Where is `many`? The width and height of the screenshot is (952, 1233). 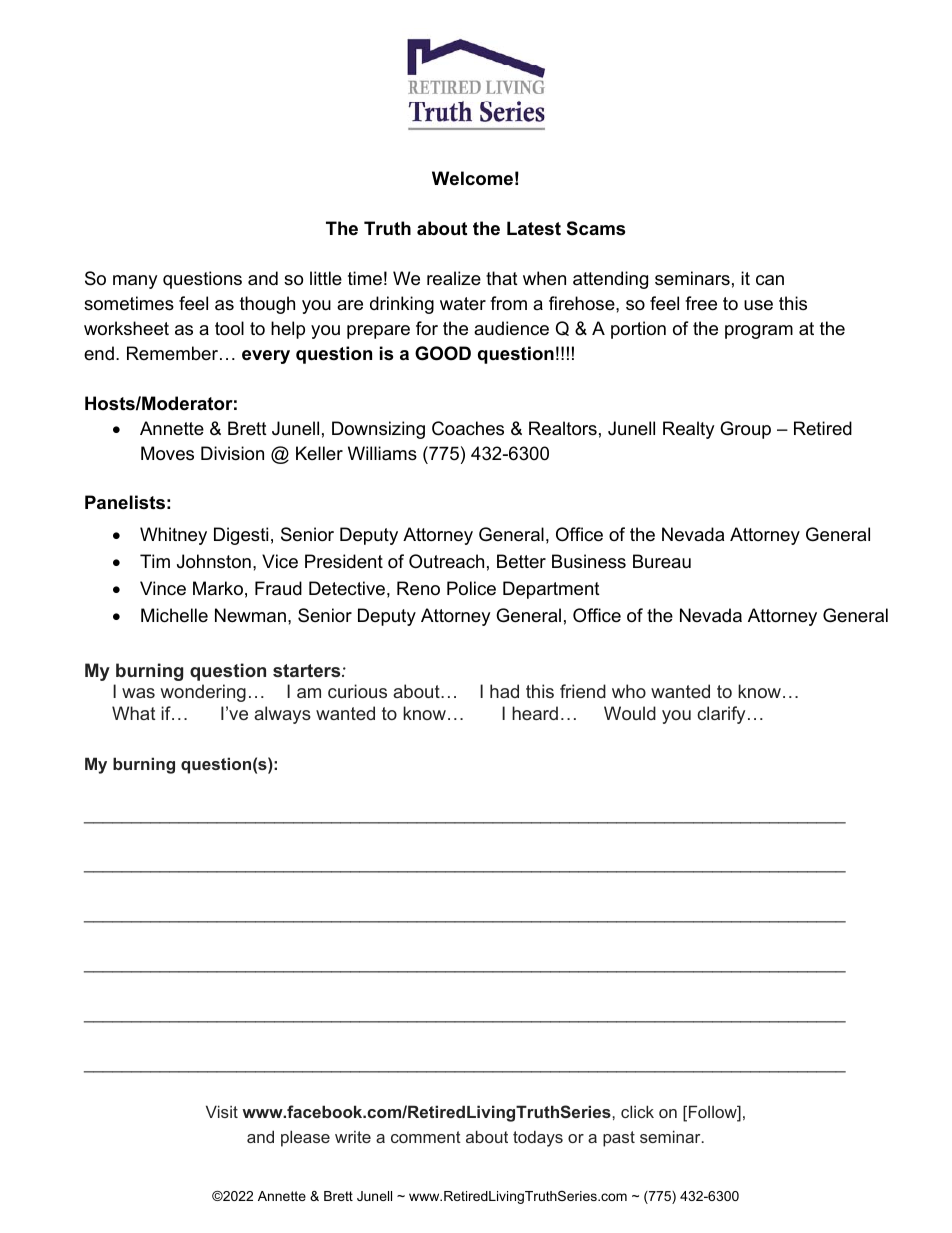
many is located at coordinates (135, 282).
